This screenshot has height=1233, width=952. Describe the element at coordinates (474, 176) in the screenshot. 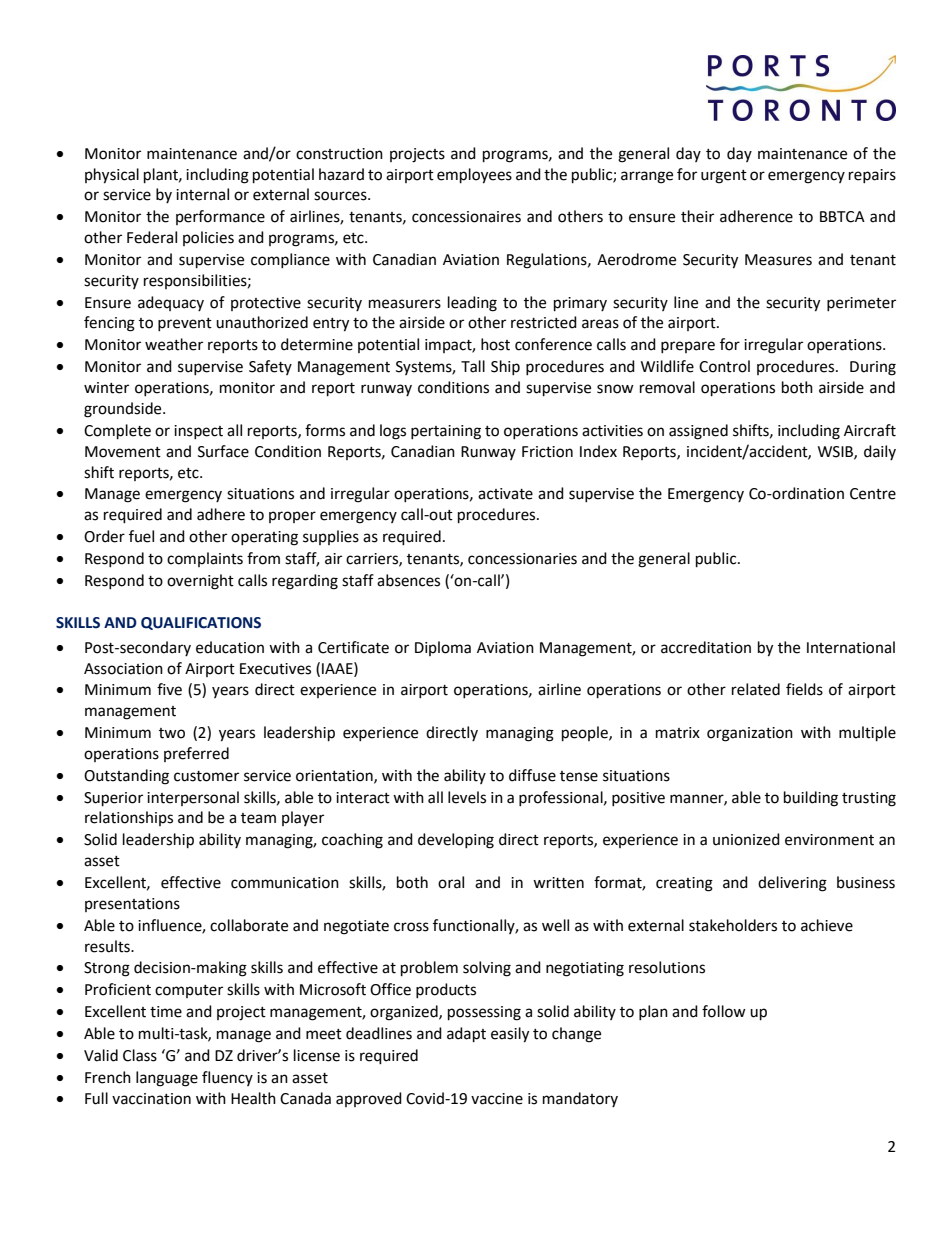

I see `employees` at that location.
